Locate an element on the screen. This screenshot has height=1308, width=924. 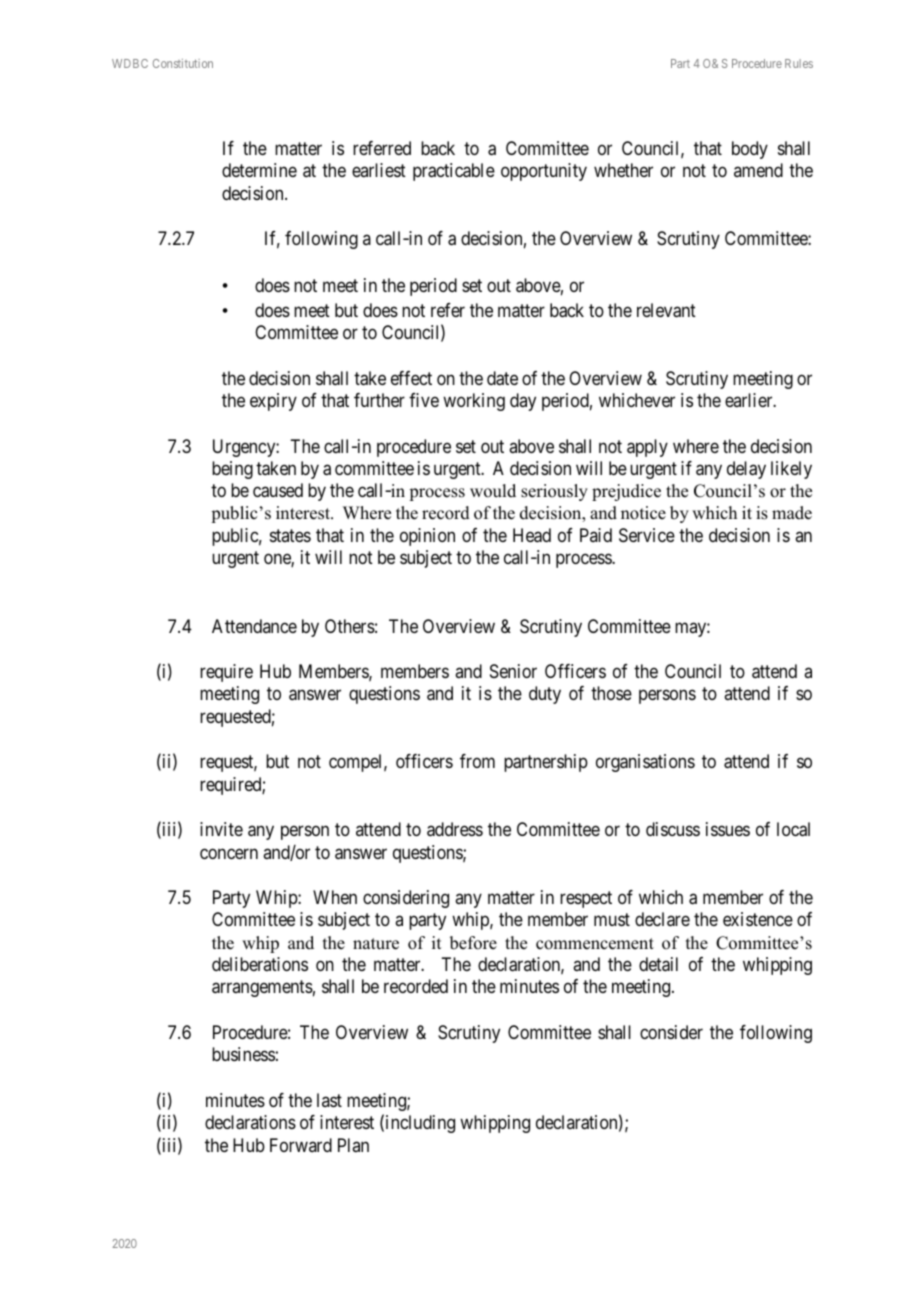
body is located at coordinates (750, 150).
